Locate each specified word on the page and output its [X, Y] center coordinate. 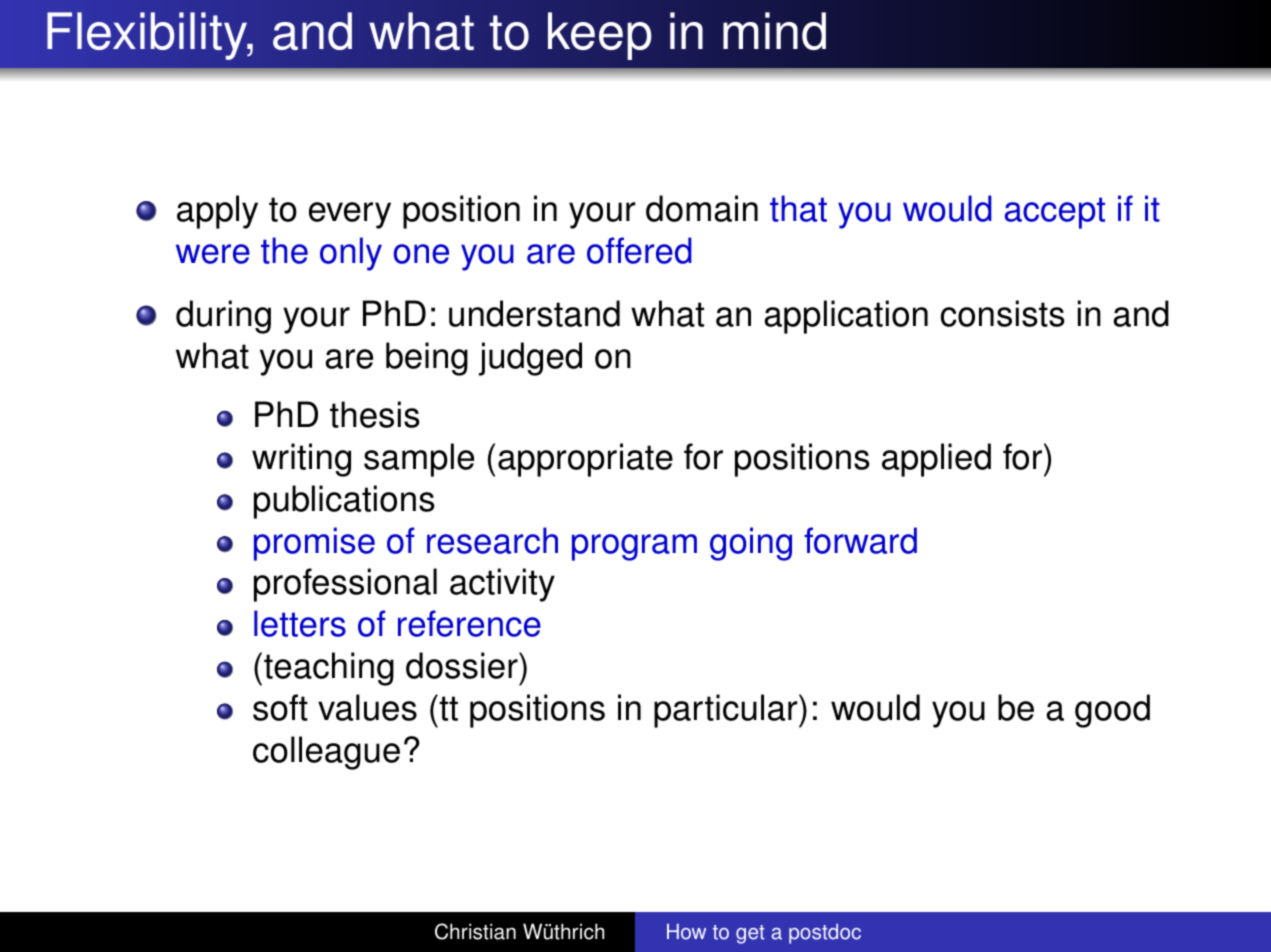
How [686, 932]
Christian [475, 931]
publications [344, 502]
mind [774, 31]
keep [600, 36]
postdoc [825, 934]
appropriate [585, 460]
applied [936, 460]
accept [1055, 213]
